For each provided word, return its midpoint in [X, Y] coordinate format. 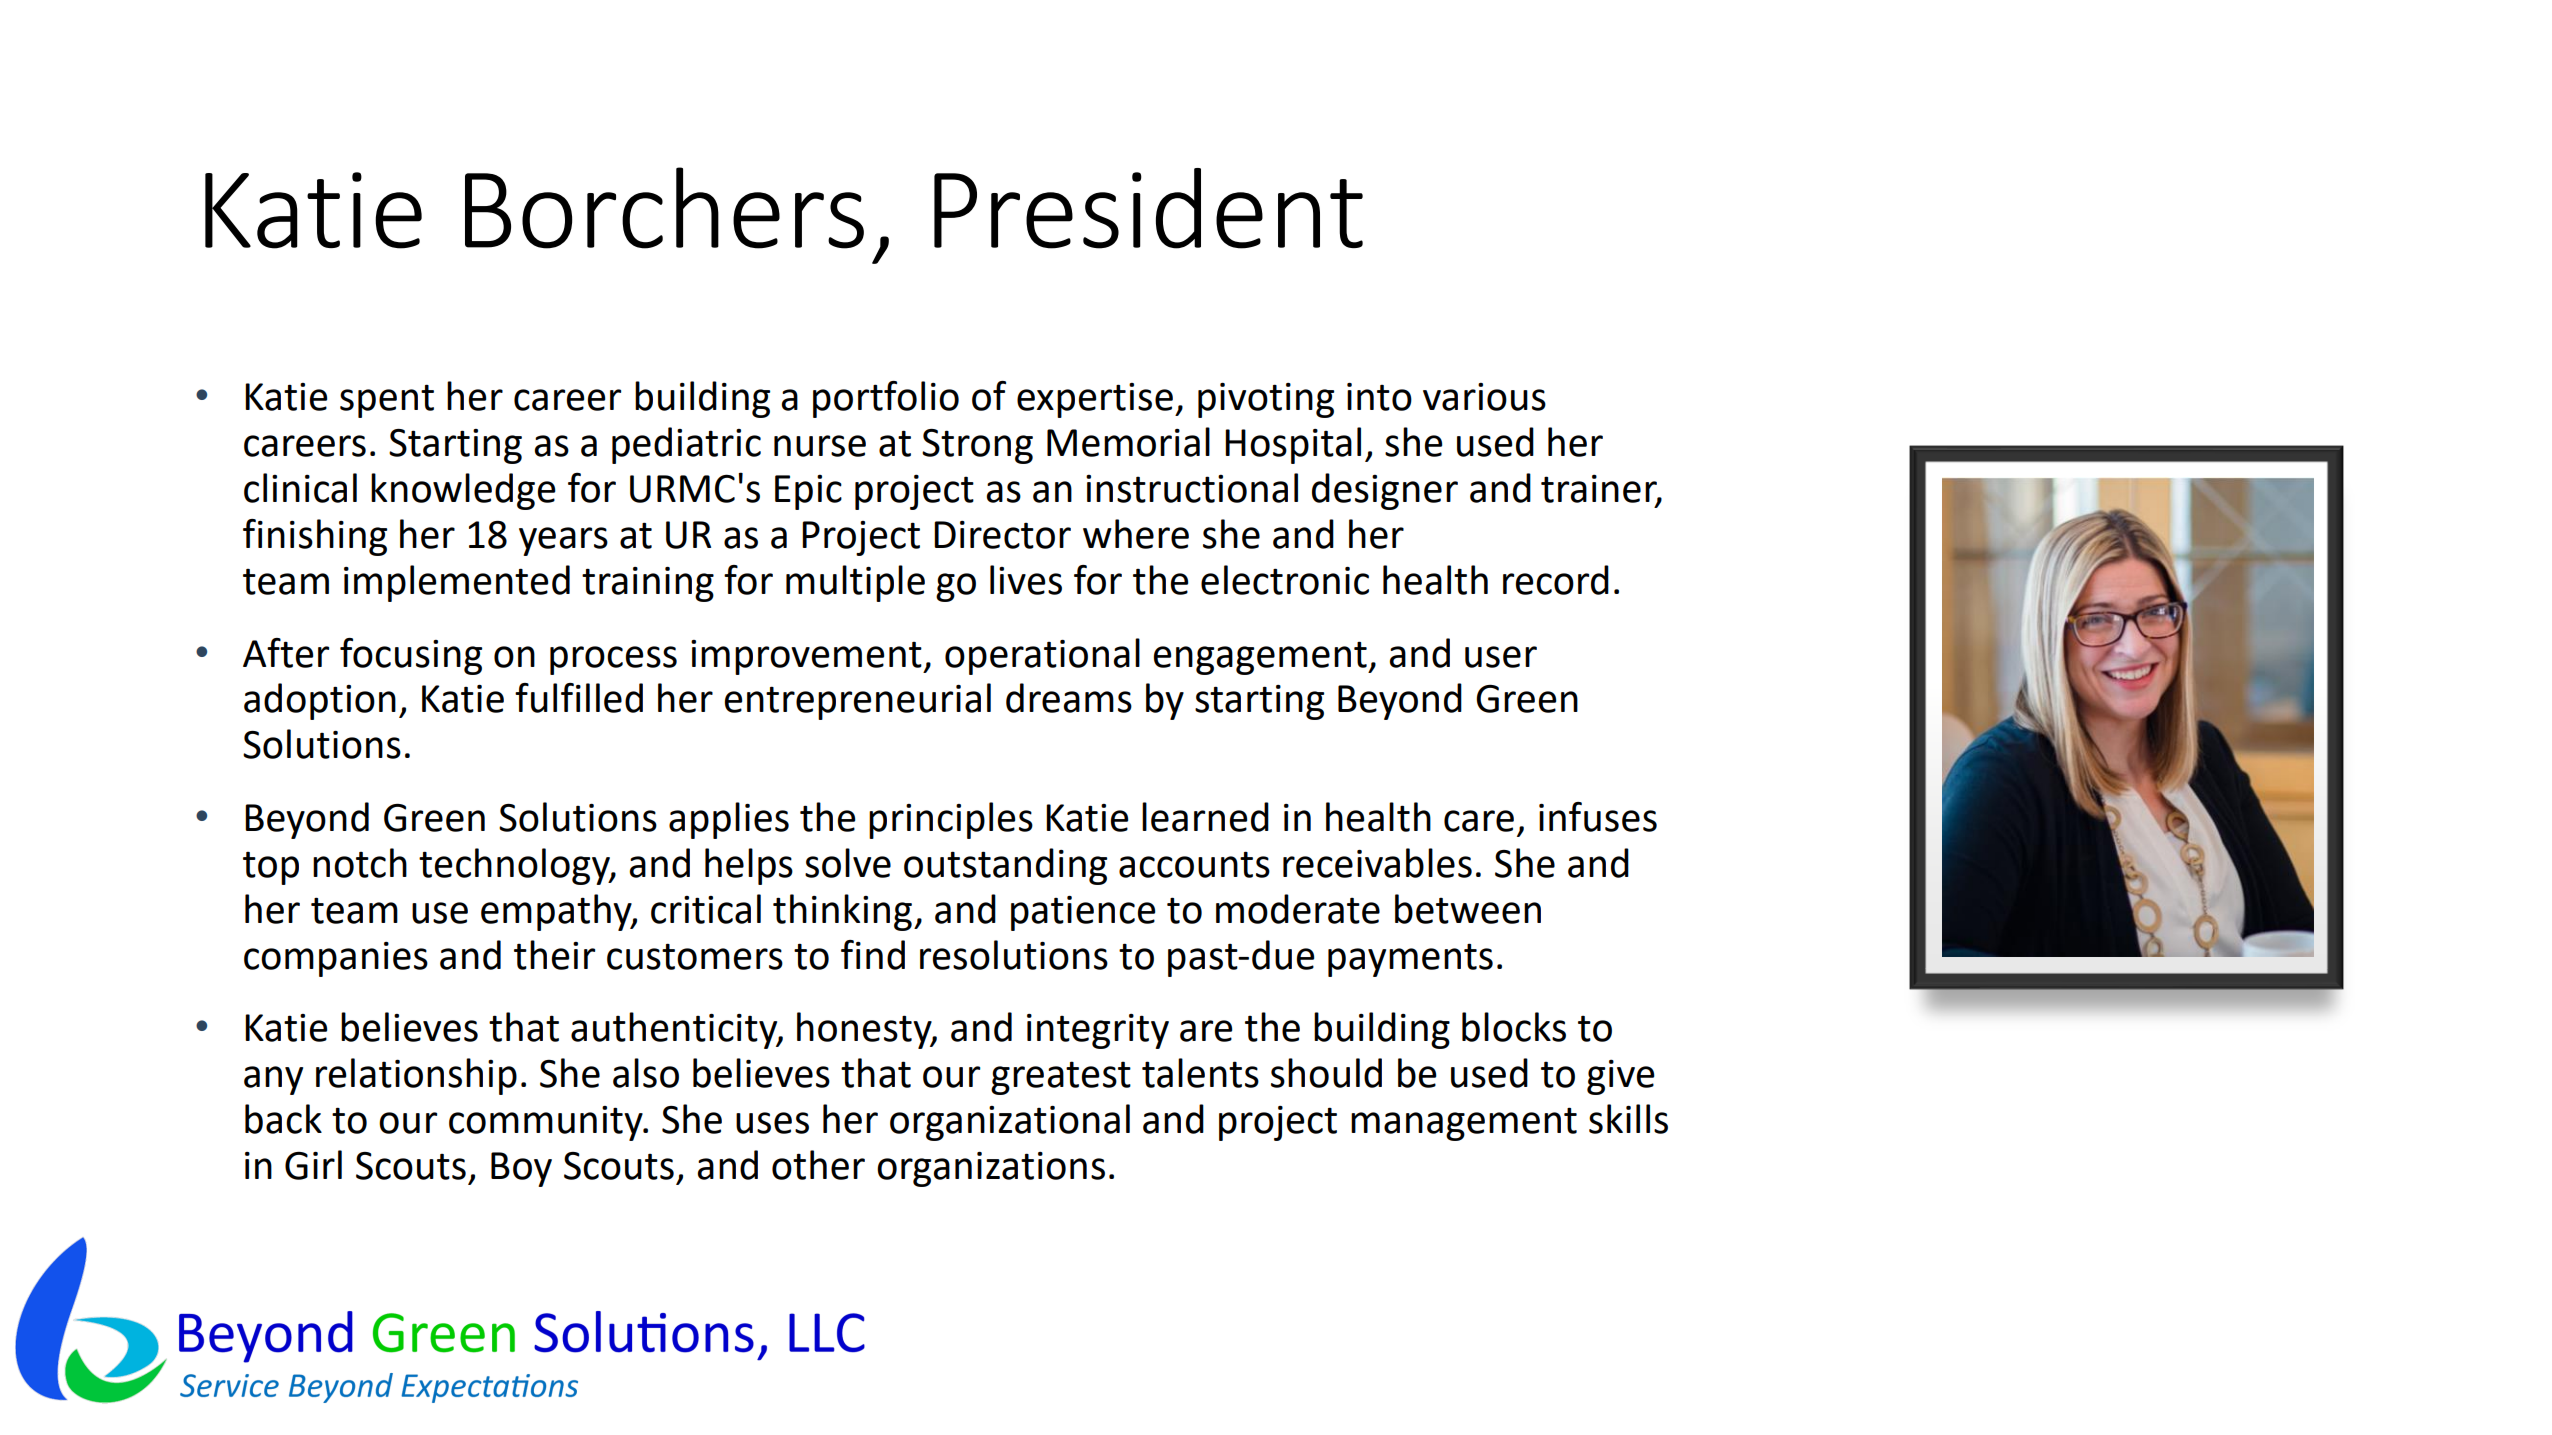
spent [387, 401]
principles [951, 820]
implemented [457, 583]
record [1556, 580]
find [873, 955]
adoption [320, 701]
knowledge [463, 491]
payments [1410, 960]
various [1484, 397]
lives [1026, 580]
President [1148, 208]
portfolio [886, 399]
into [1379, 397]
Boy [521, 1169]
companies [336, 959]
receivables [1377, 863]
